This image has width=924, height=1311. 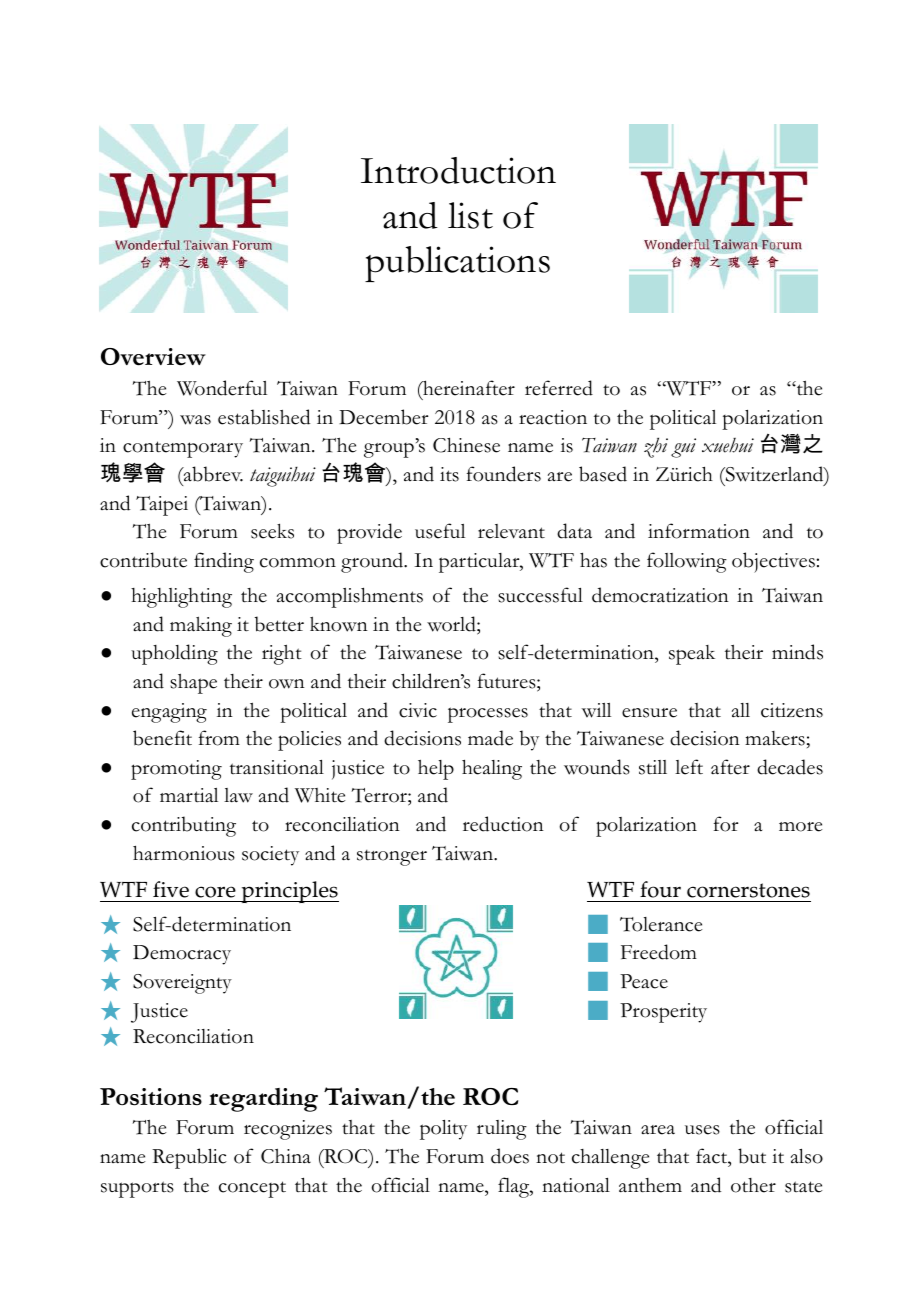 What do you see at coordinates (458, 170) in the image?
I see `Introduction` at bounding box center [458, 170].
